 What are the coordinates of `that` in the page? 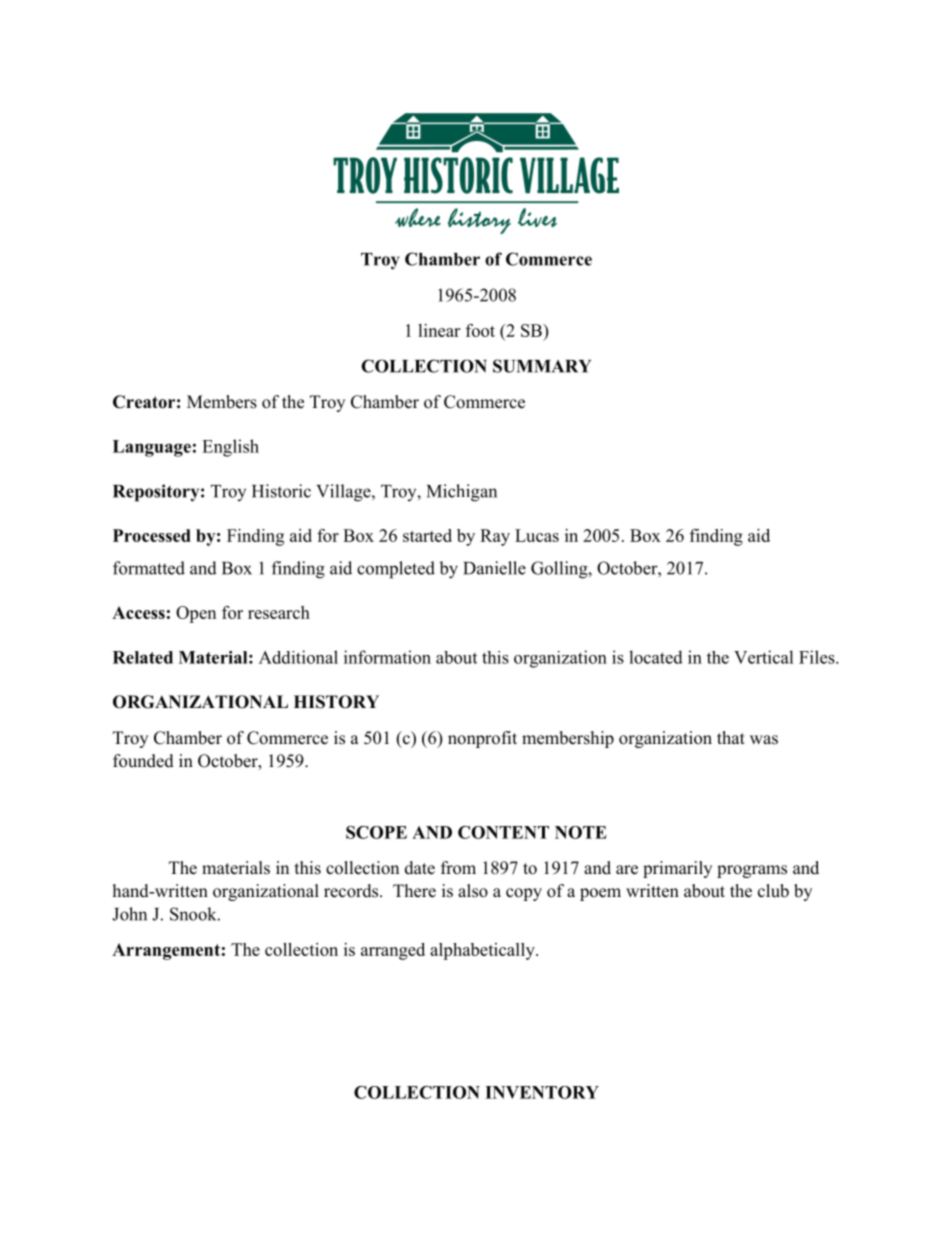 It's located at (731, 737).
